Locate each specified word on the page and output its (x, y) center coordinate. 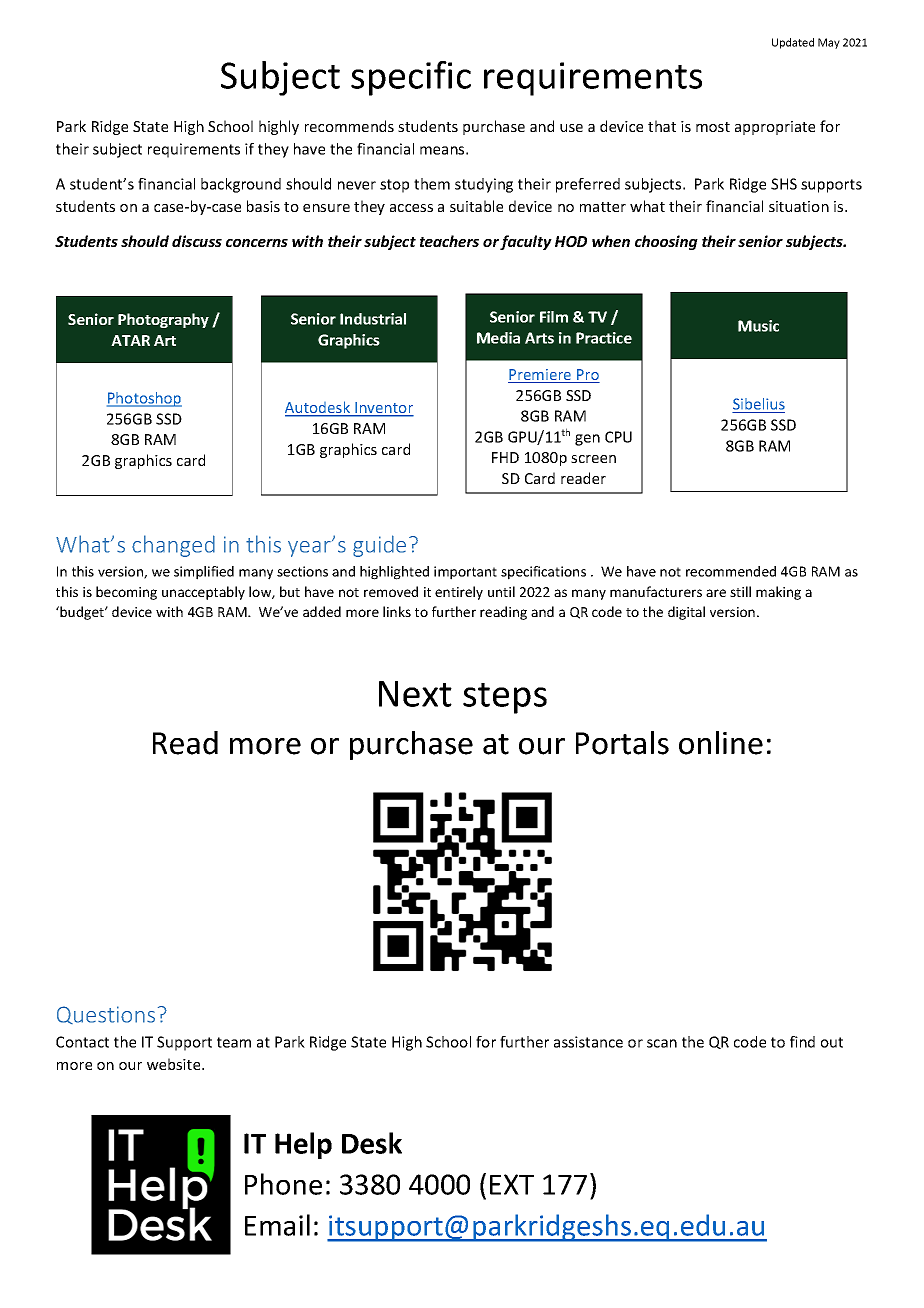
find (802, 1042)
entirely (459, 593)
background (241, 185)
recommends (349, 126)
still (740, 591)
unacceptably (203, 593)
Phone (283, 1184)
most (713, 127)
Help (303, 1145)
